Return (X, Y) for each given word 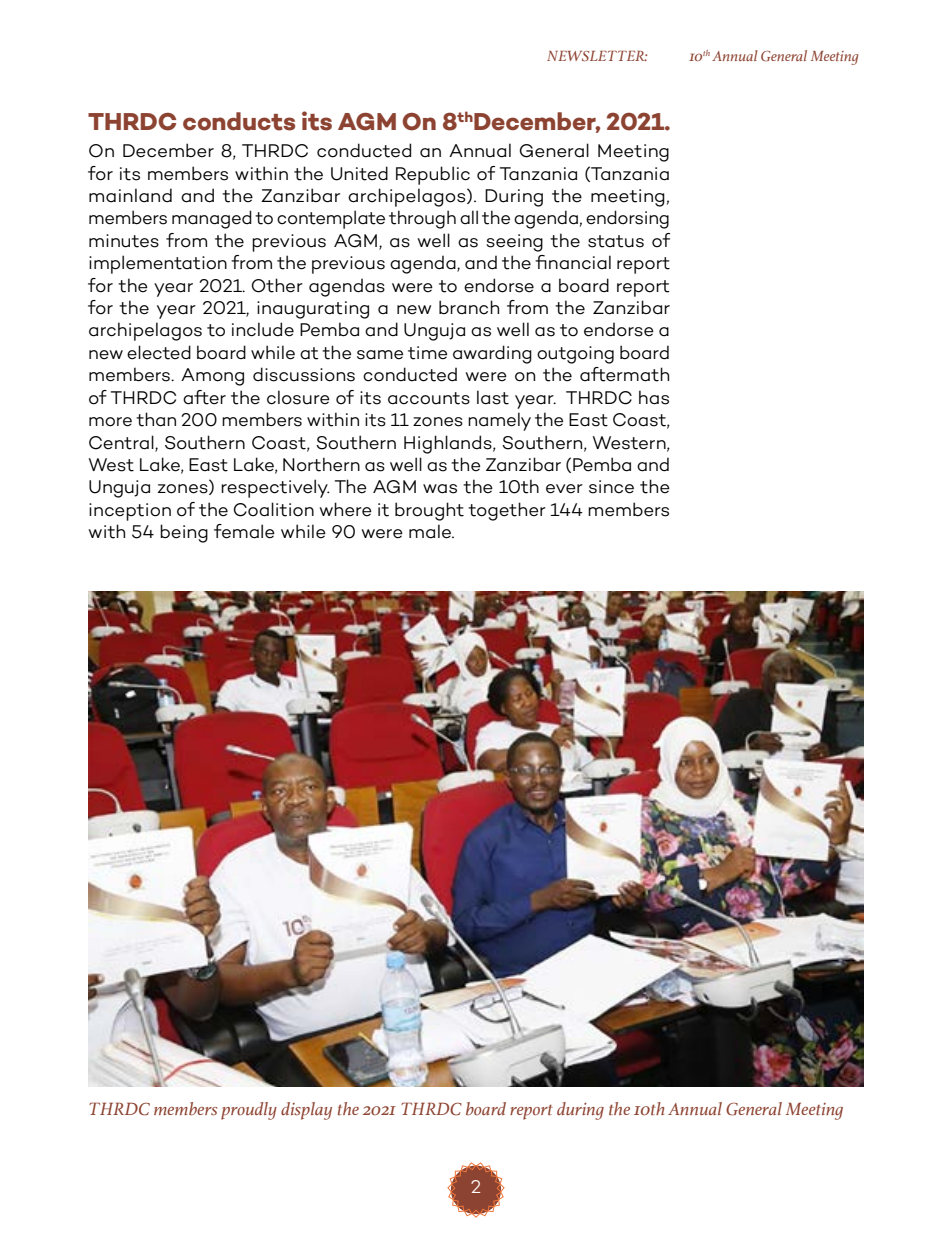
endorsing (627, 219)
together (507, 511)
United (359, 173)
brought (429, 511)
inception (130, 512)
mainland (130, 195)
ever (564, 489)
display (306, 1111)
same (380, 355)
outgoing (575, 355)
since (611, 487)
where (345, 509)
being (184, 533)
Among (212, 377)
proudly (249, 1111)
